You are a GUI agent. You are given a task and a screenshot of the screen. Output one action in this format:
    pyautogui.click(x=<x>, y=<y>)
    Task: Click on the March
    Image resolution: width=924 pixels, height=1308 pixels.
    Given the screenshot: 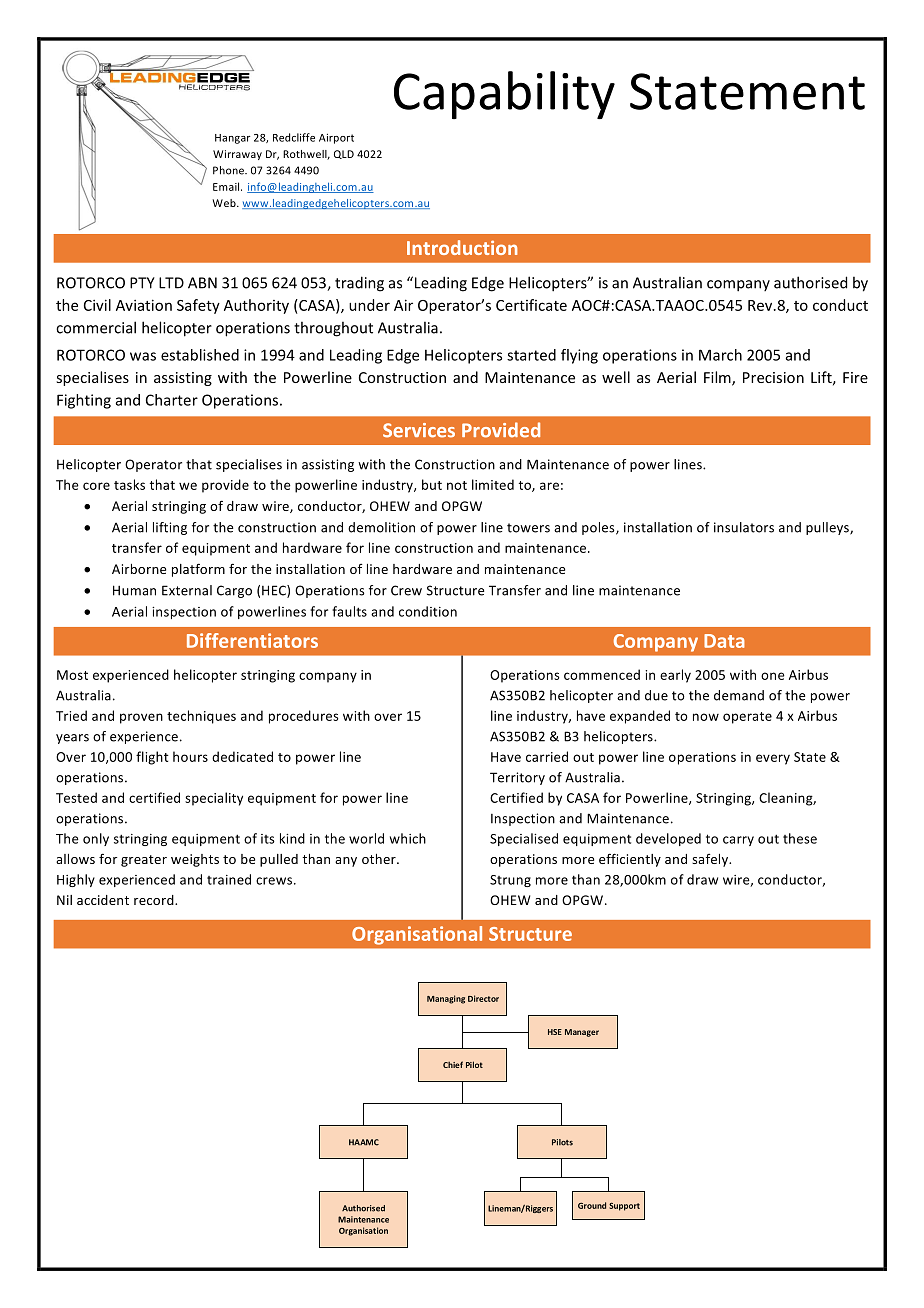 What is the action you would take?
    pyautogui.click(x=720, y=355)
